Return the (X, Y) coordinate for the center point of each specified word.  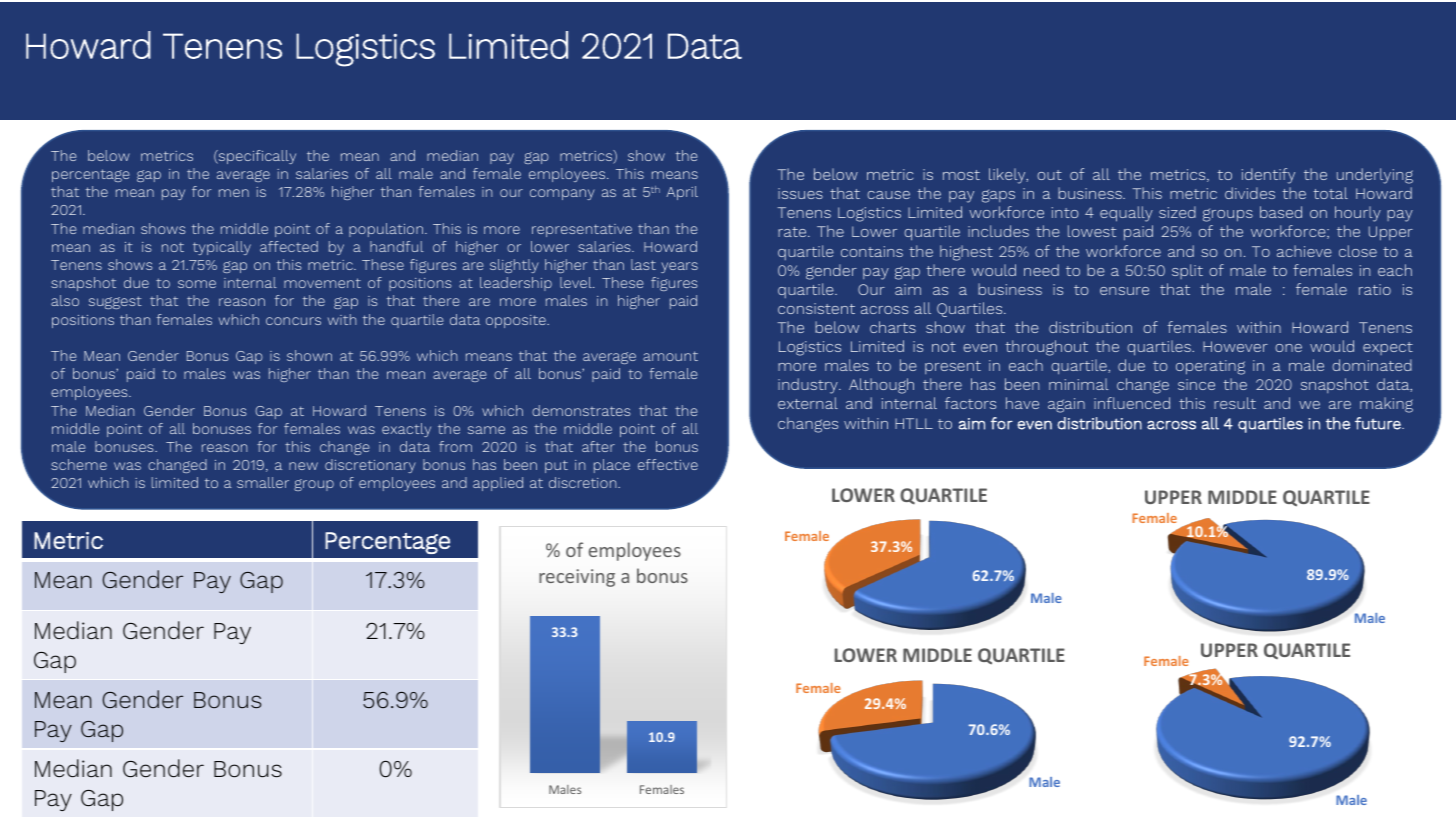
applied (498, 484)
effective (668, 464)
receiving (577, 578)
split (1187, 271)
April (682, 193)
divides (1250, 193)
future (1379, 423)
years (679, 267)
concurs (293, 321)
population (387, 230)
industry (809, 386)
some (197, 284)
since (1196, 384)
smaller (263, 482)
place (612, 466)
